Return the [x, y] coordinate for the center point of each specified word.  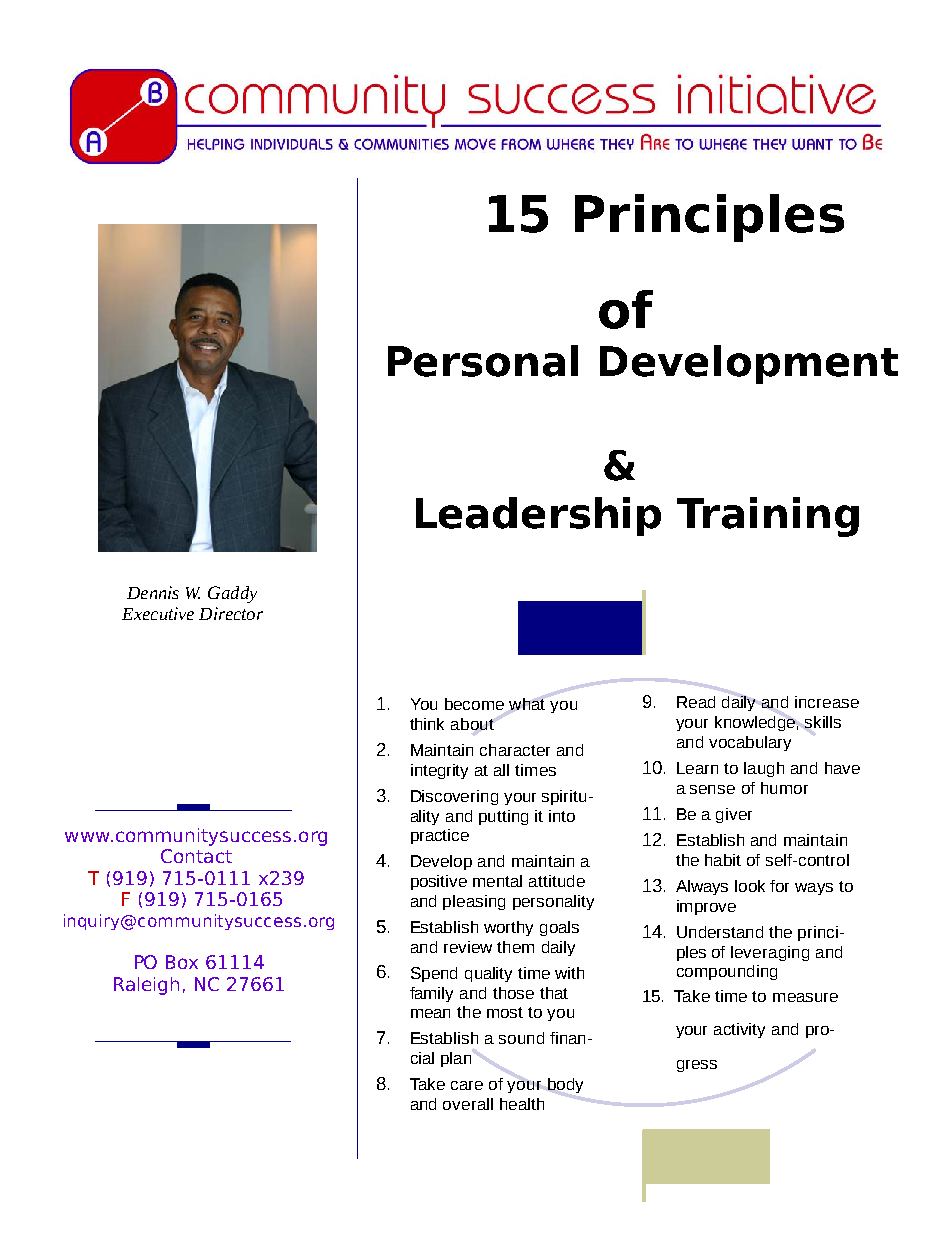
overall [468, 1104]
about [472, 724]
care [467, 1085]
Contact [196, 856]
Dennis [153, 592]
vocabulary [750, 743]
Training [768, 517]
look [750, 886]
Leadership [538, 516]
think [427, 724]
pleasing [474, 902]
